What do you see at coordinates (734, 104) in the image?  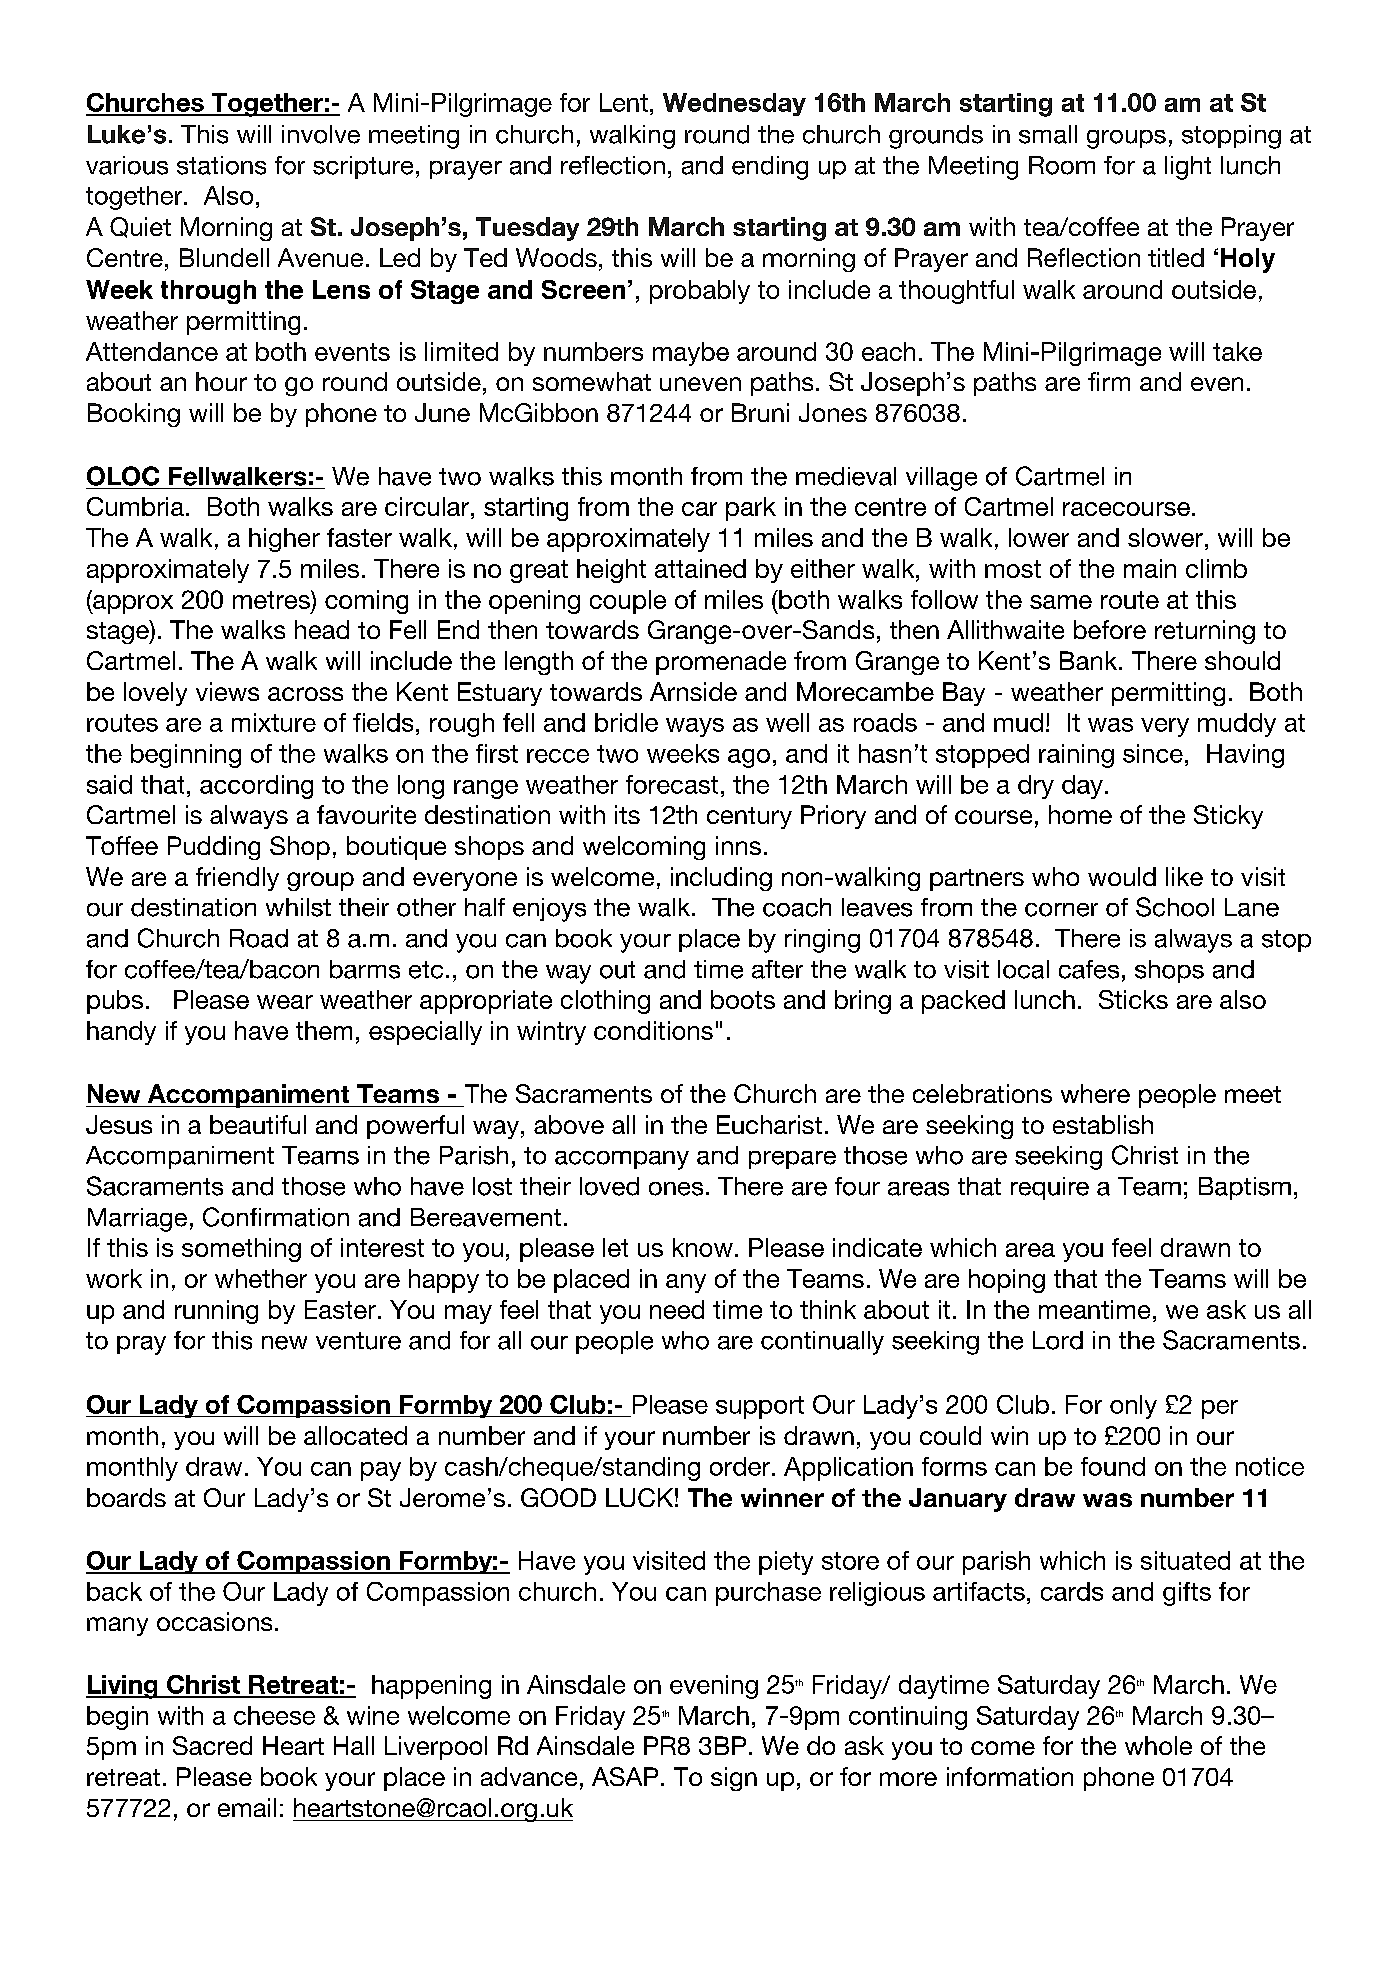 I see `Wednesday` at bounding box center [734, 104].
